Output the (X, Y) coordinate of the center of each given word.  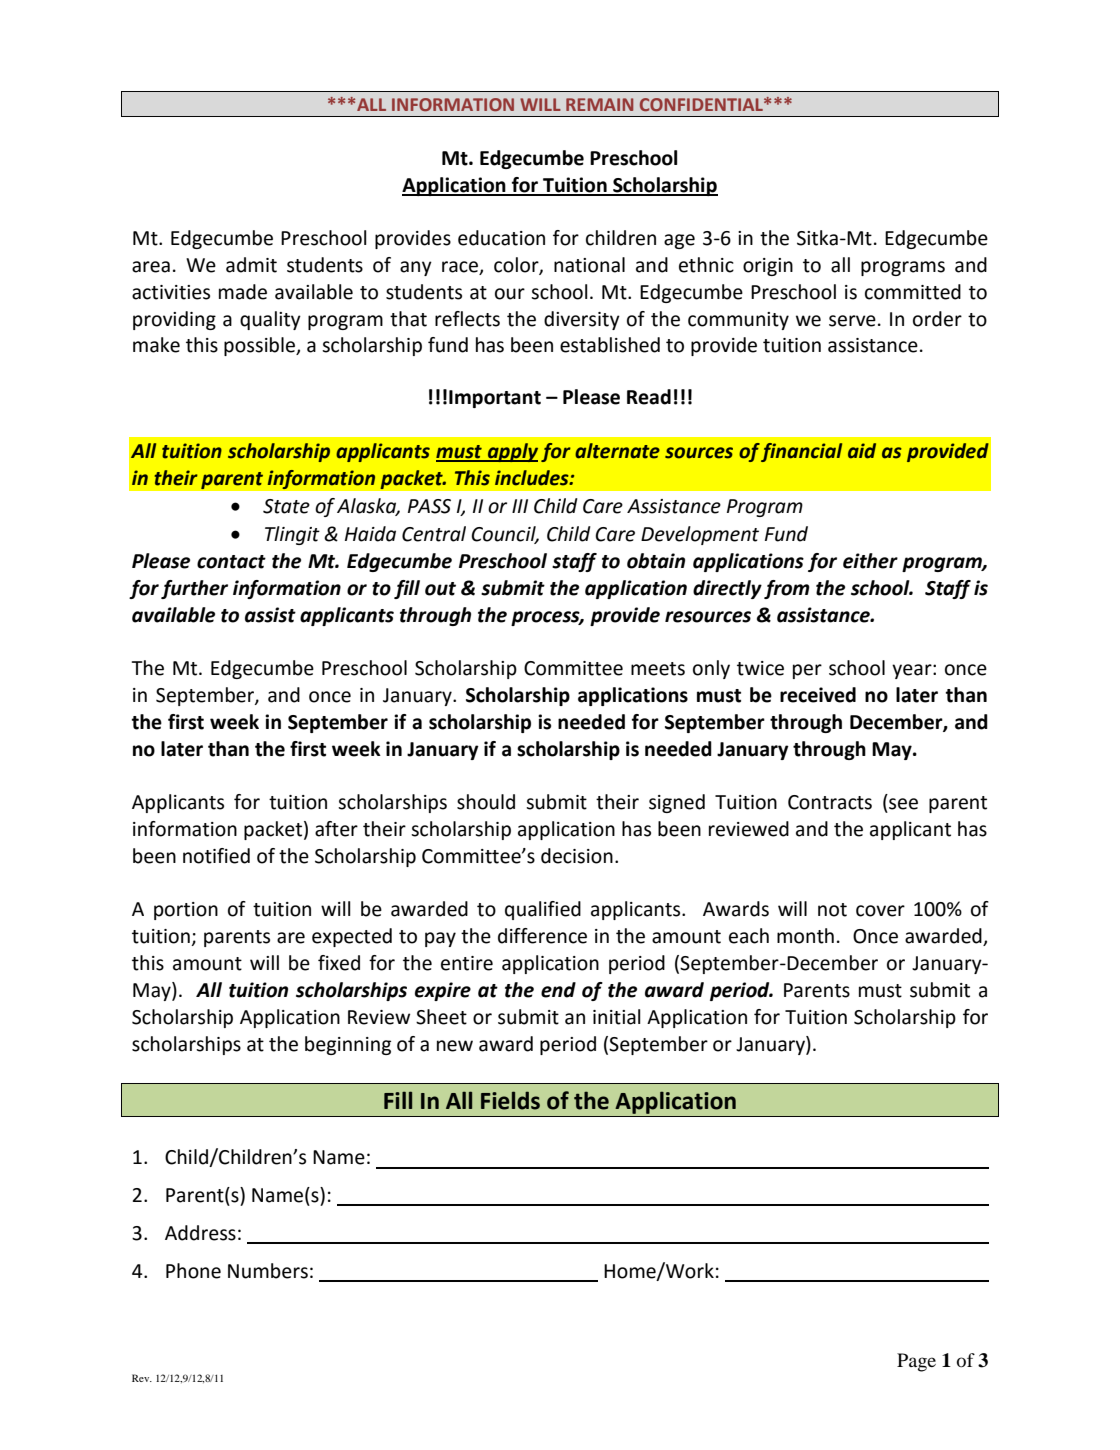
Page (916, 1362)
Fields (510, 1100)
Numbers (268, 1271)
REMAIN (599, 104)
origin (768, 267)
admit (251, 265)
